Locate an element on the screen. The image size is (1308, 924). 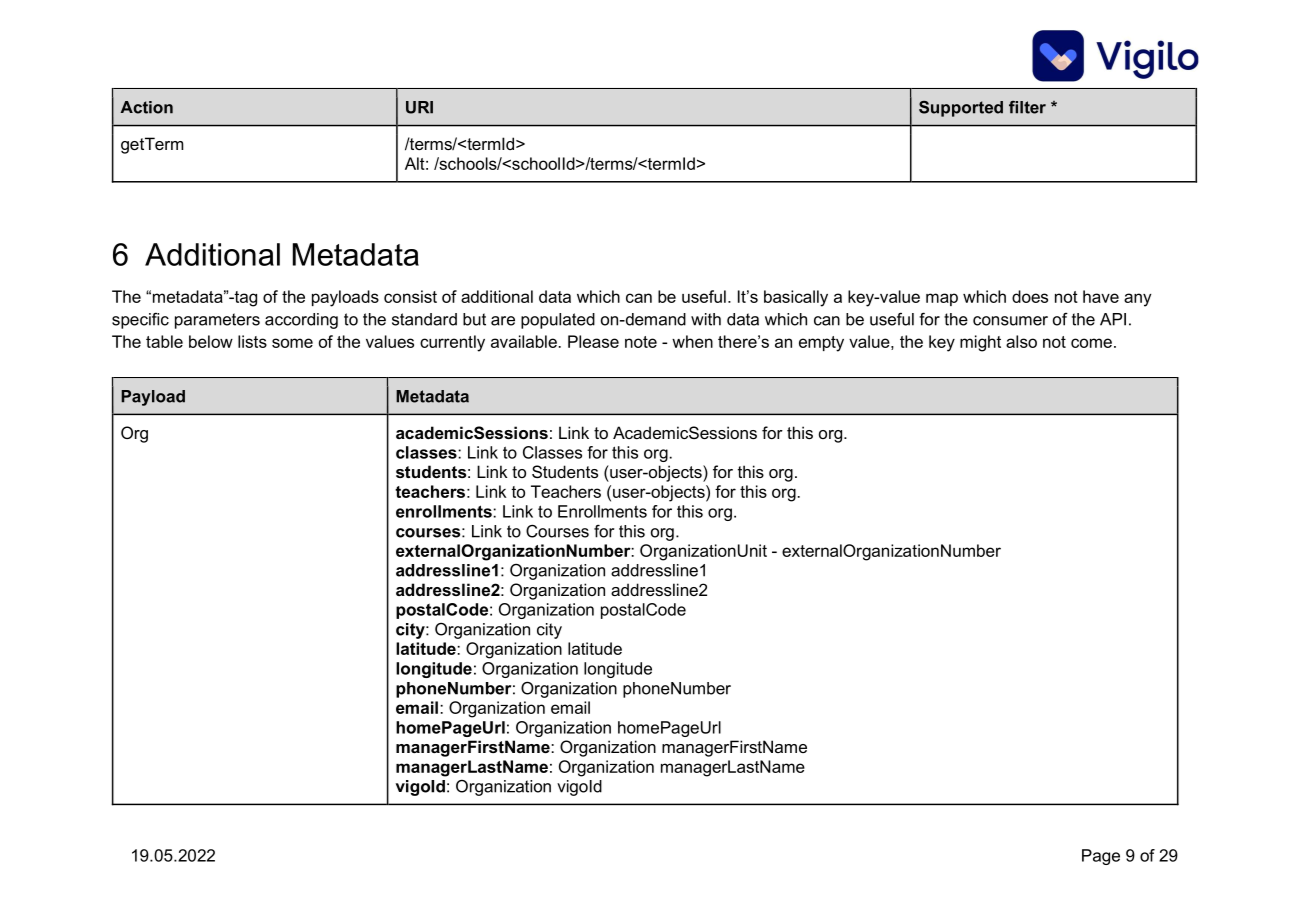
according is located at coordinates (301, 321).
